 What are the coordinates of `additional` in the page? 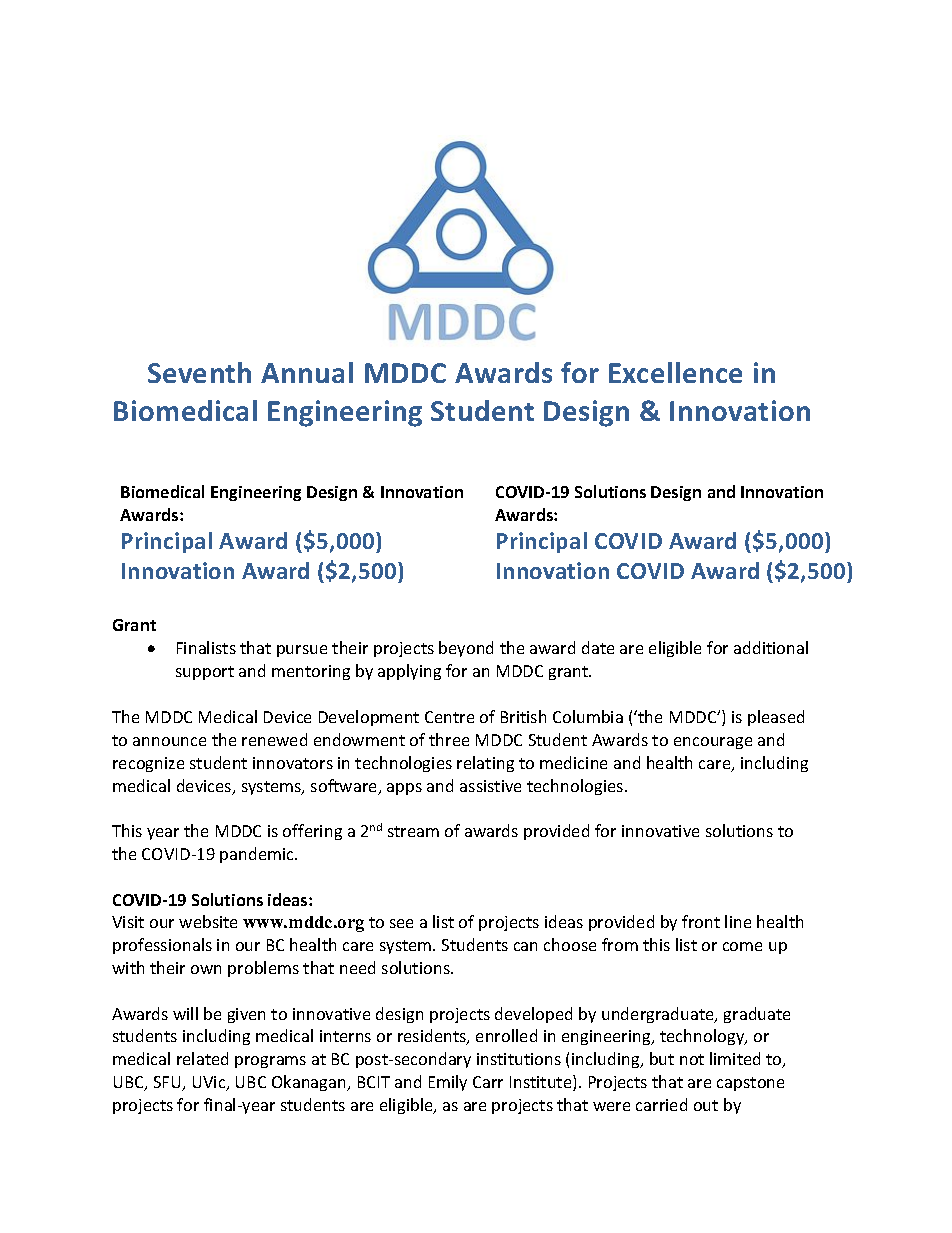 It's located at (771, 647).
